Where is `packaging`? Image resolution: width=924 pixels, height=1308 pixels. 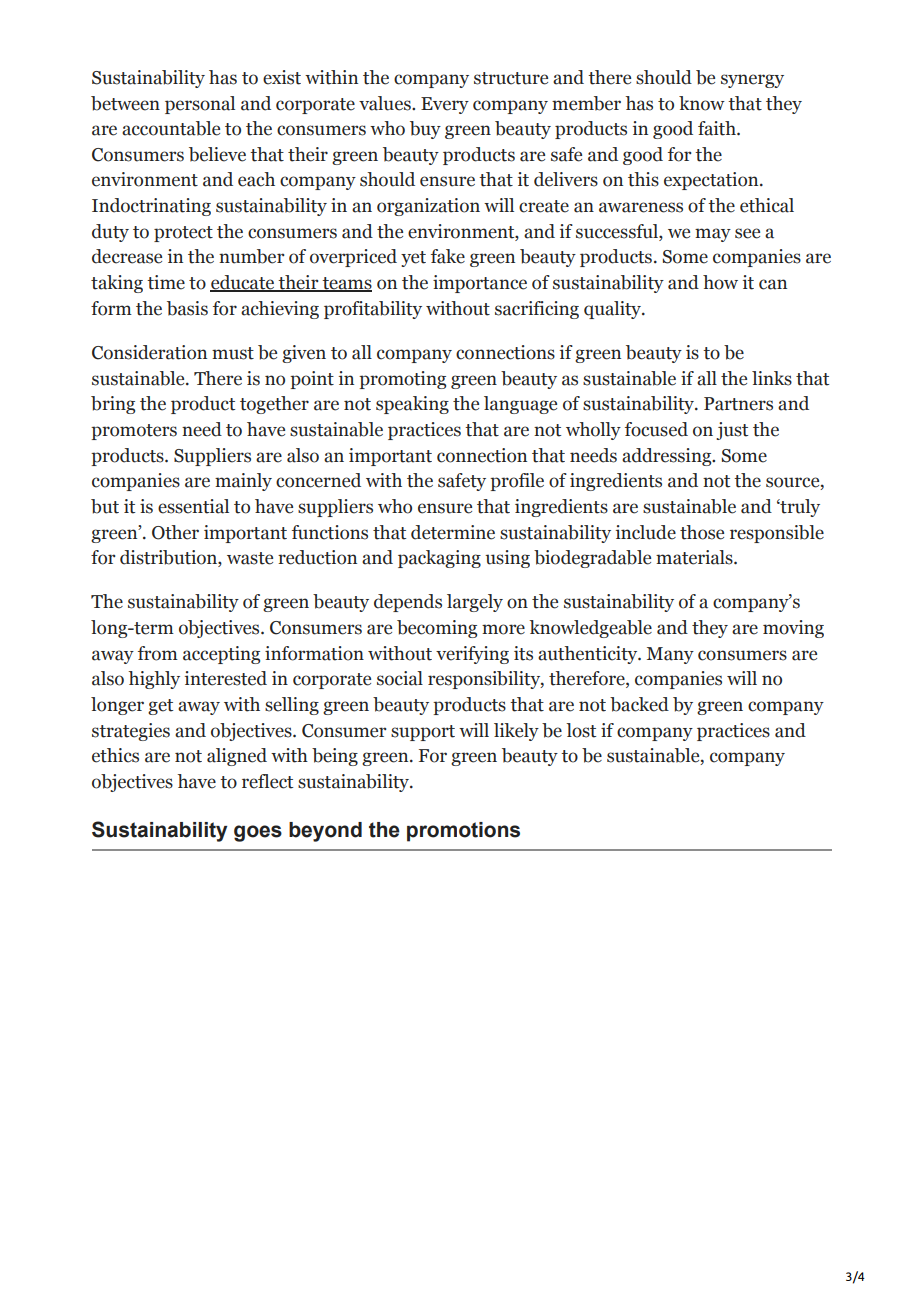 packaging is located at coordinates (439, 559).
